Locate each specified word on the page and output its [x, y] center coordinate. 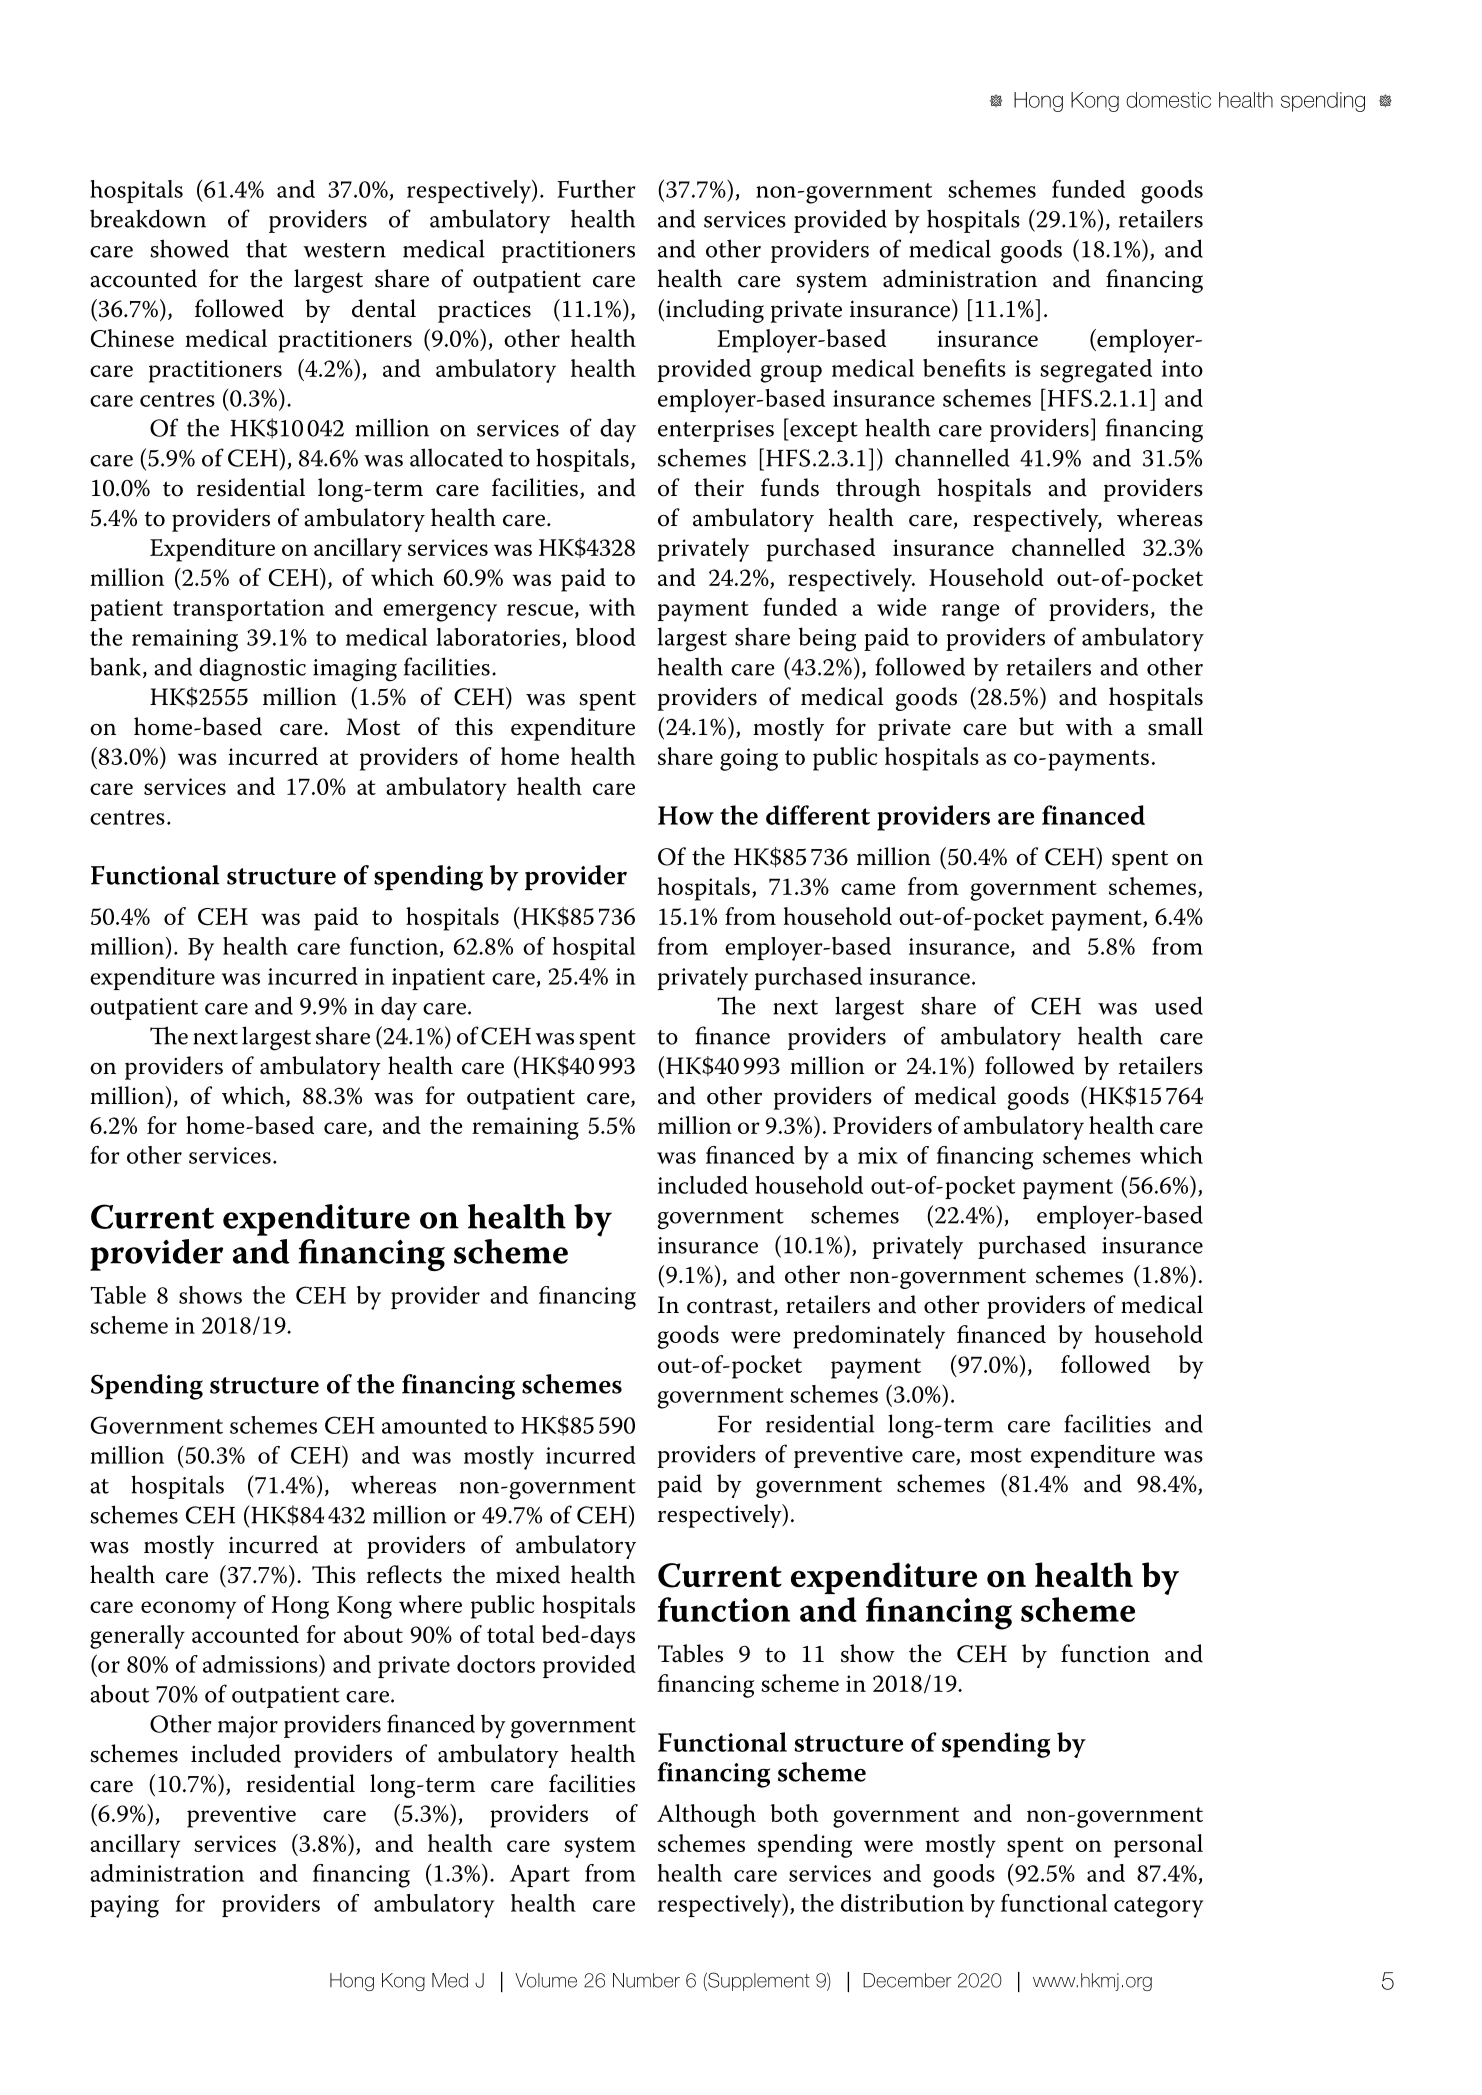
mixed [528, 1574]
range [971, 613]
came [868, 889]
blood [606, 637]
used [1179, 1005]
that [266, 248]
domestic [1168, 100]
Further [596, 189]
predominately [869, 1337]
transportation [249, 610]
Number [646, 1980]
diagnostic [252, 669]
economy [188, 1610]
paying [124, 1906]
